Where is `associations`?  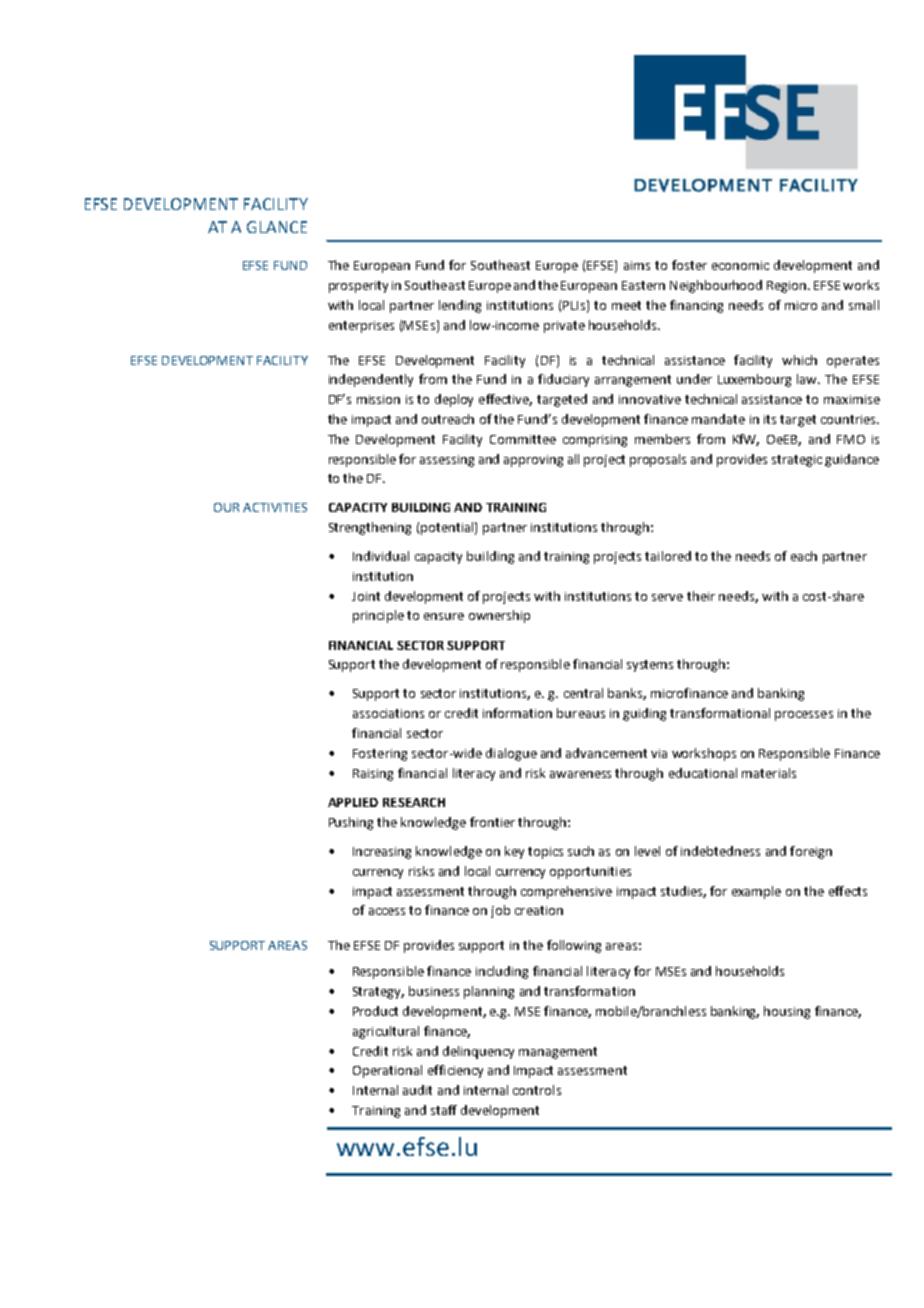 associations is located at coordinates (388, 713).
